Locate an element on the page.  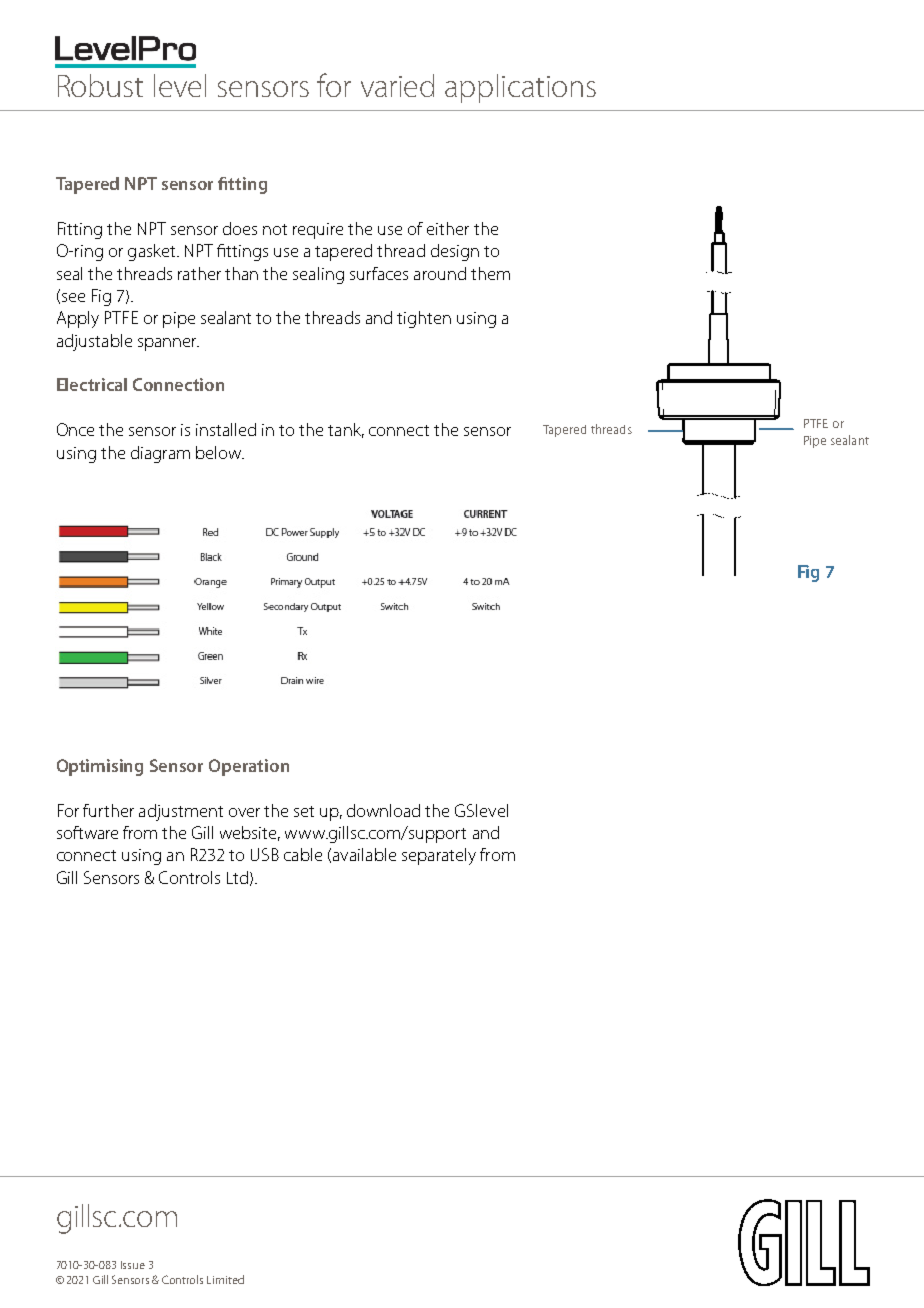
further is located at coordinates (108, 810).
